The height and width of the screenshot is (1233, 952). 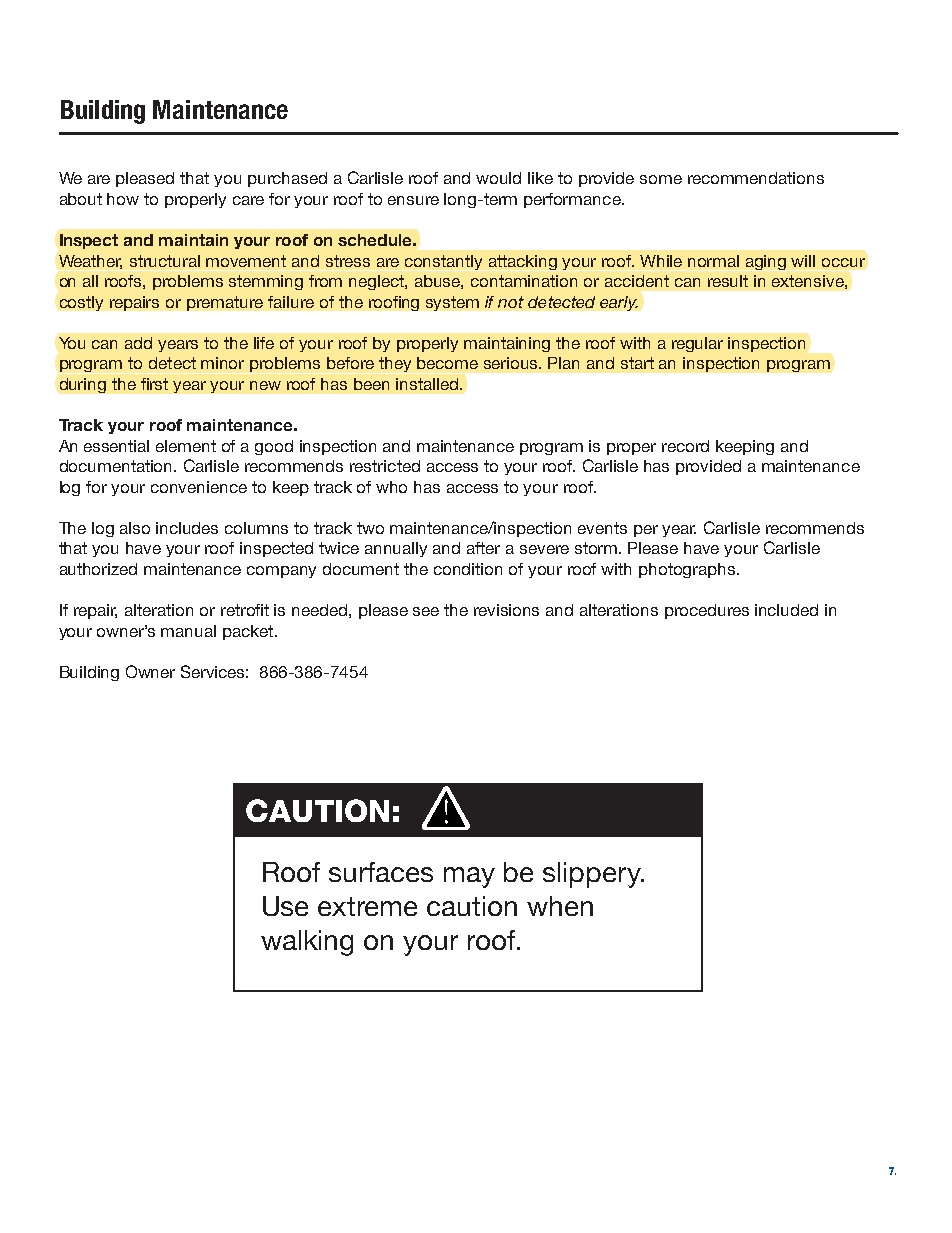 What do you see at coordinates (469, 877) in the screenshot?
I see `may` at bounding box center [469, 877].
